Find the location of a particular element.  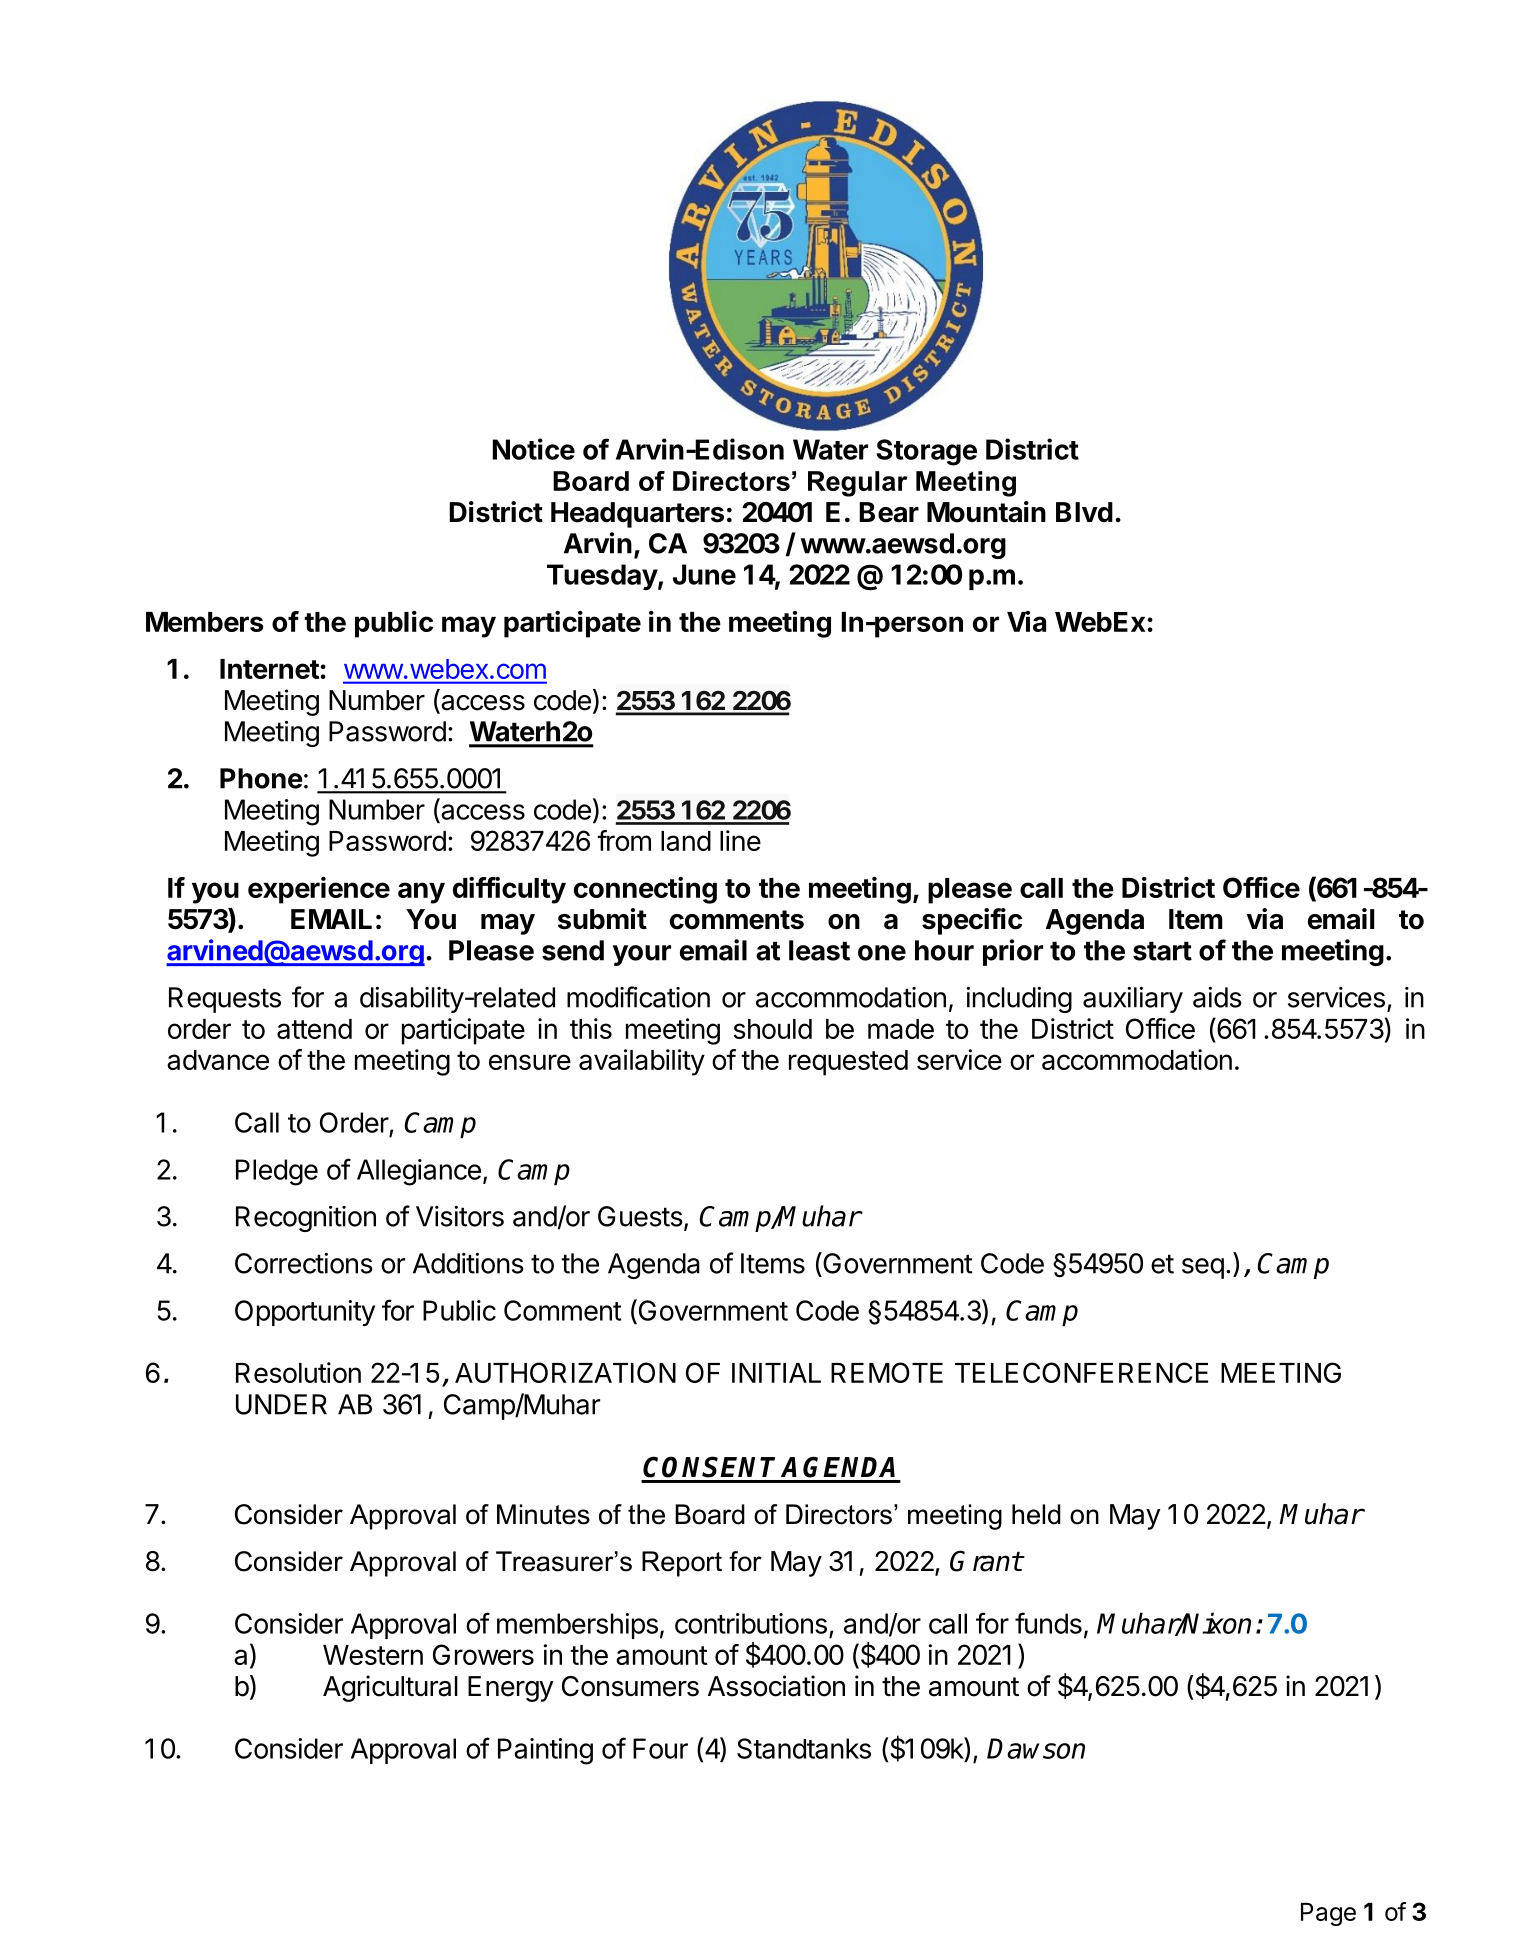

Regular is located at coordinates (858, 484).
